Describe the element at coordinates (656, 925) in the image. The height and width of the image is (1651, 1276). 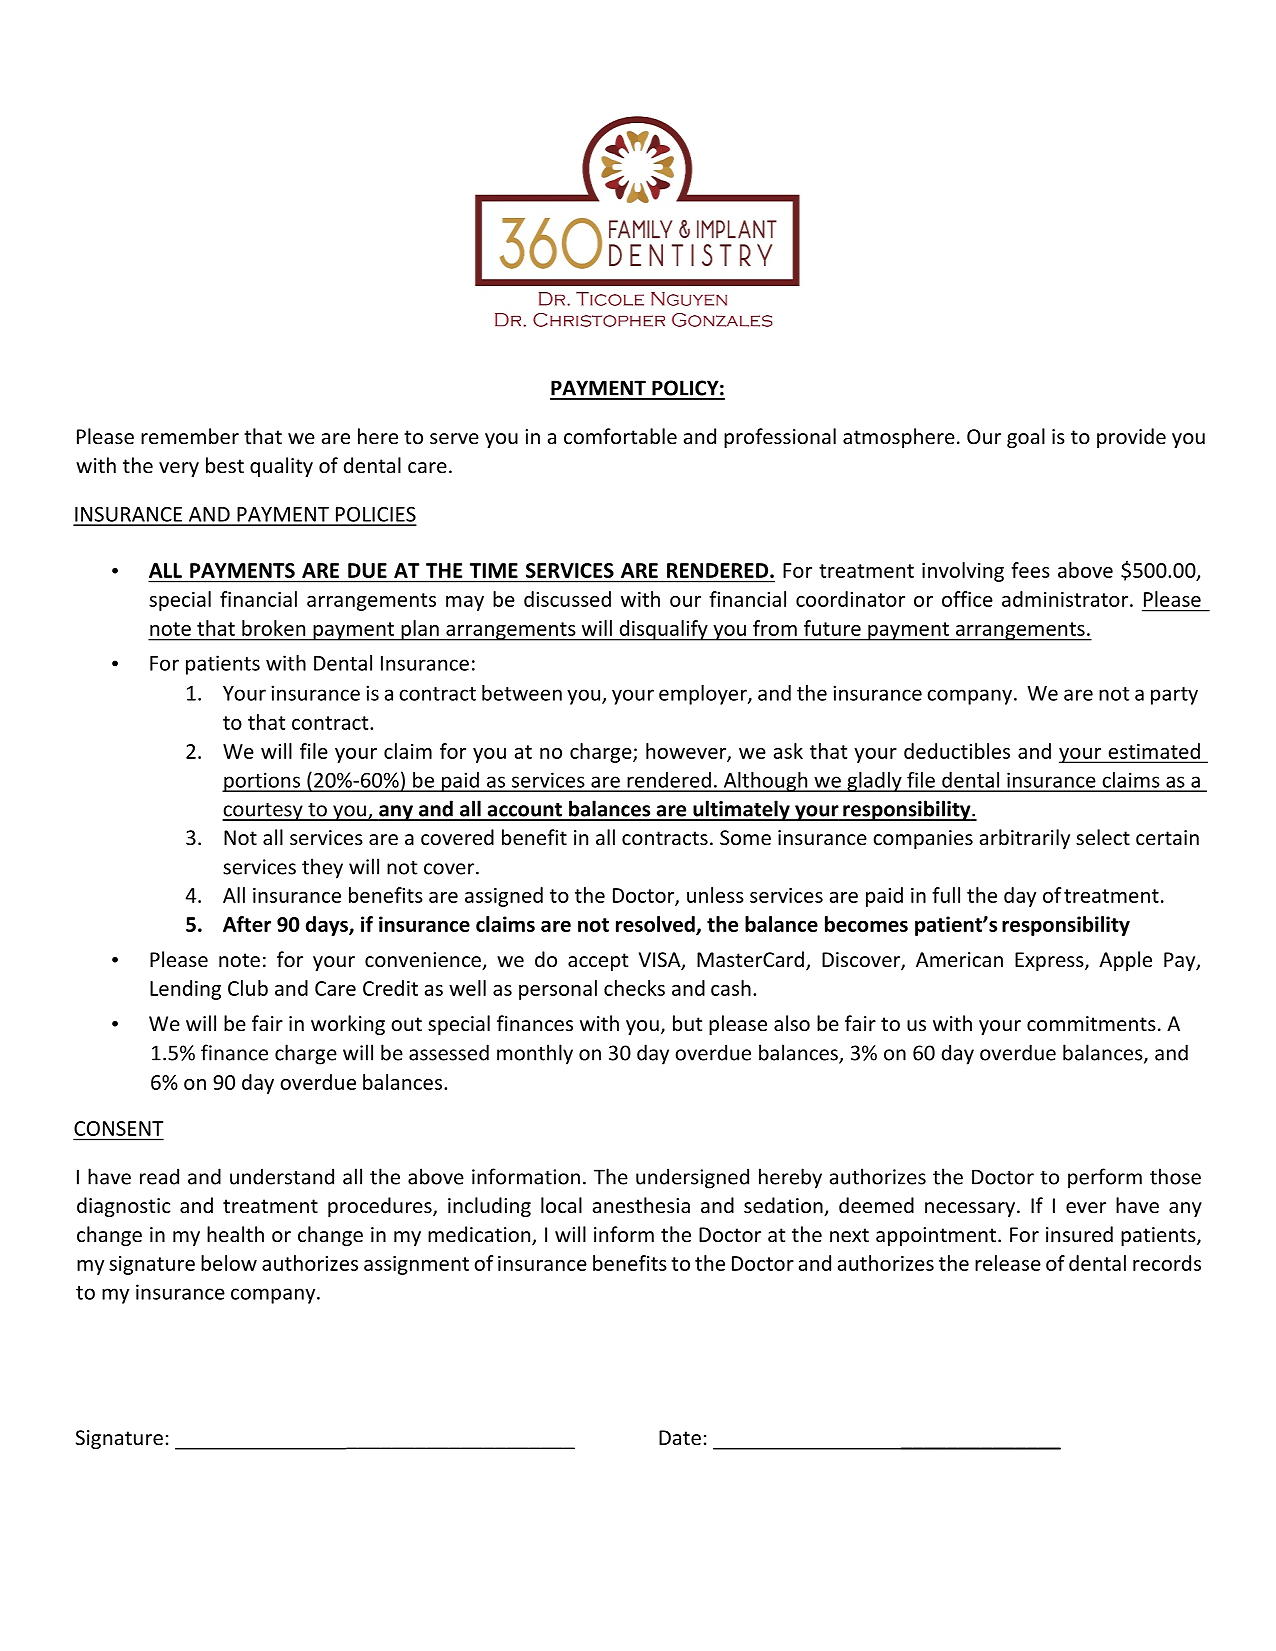
I see `resolved` at that location.
